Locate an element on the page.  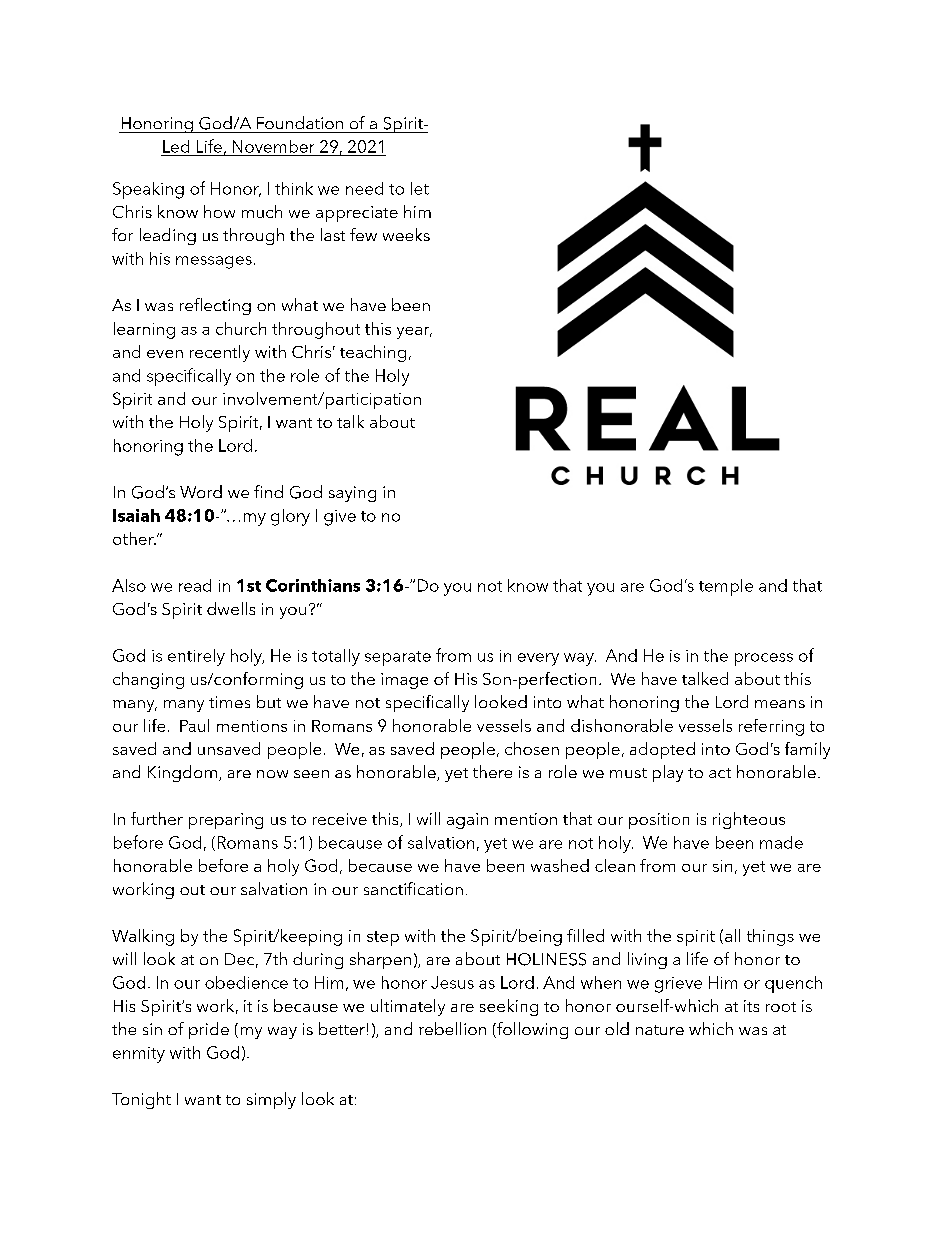
November is located at coordinates (273, 146).
